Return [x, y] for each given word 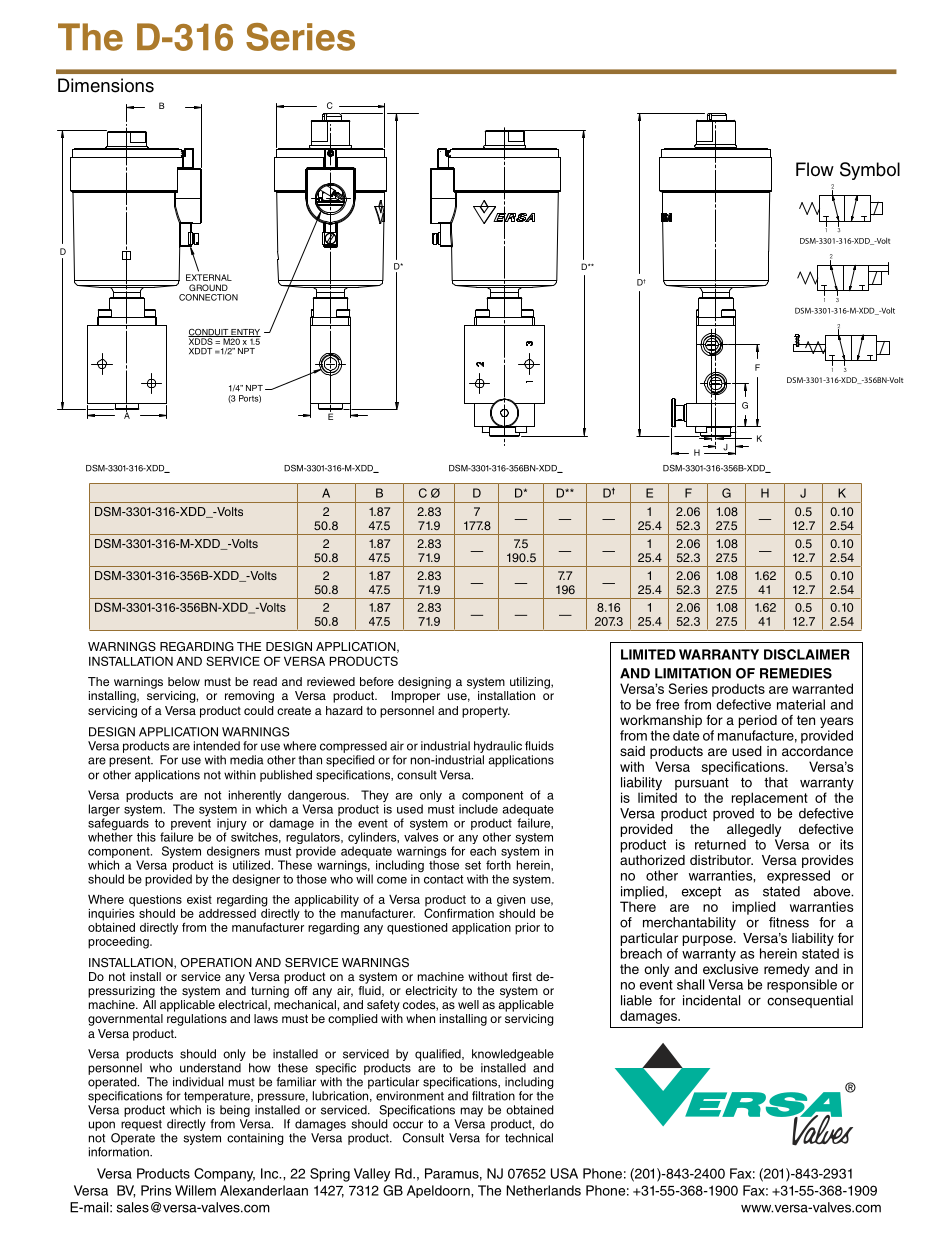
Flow [815, 169]
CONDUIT [209, 333]
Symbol [870, 171]
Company [224, 1175]
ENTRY [245, 333]
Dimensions [106, 85]
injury [232, 825]
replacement [770, 799]
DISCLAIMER [807, 654]
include [478, 809]
